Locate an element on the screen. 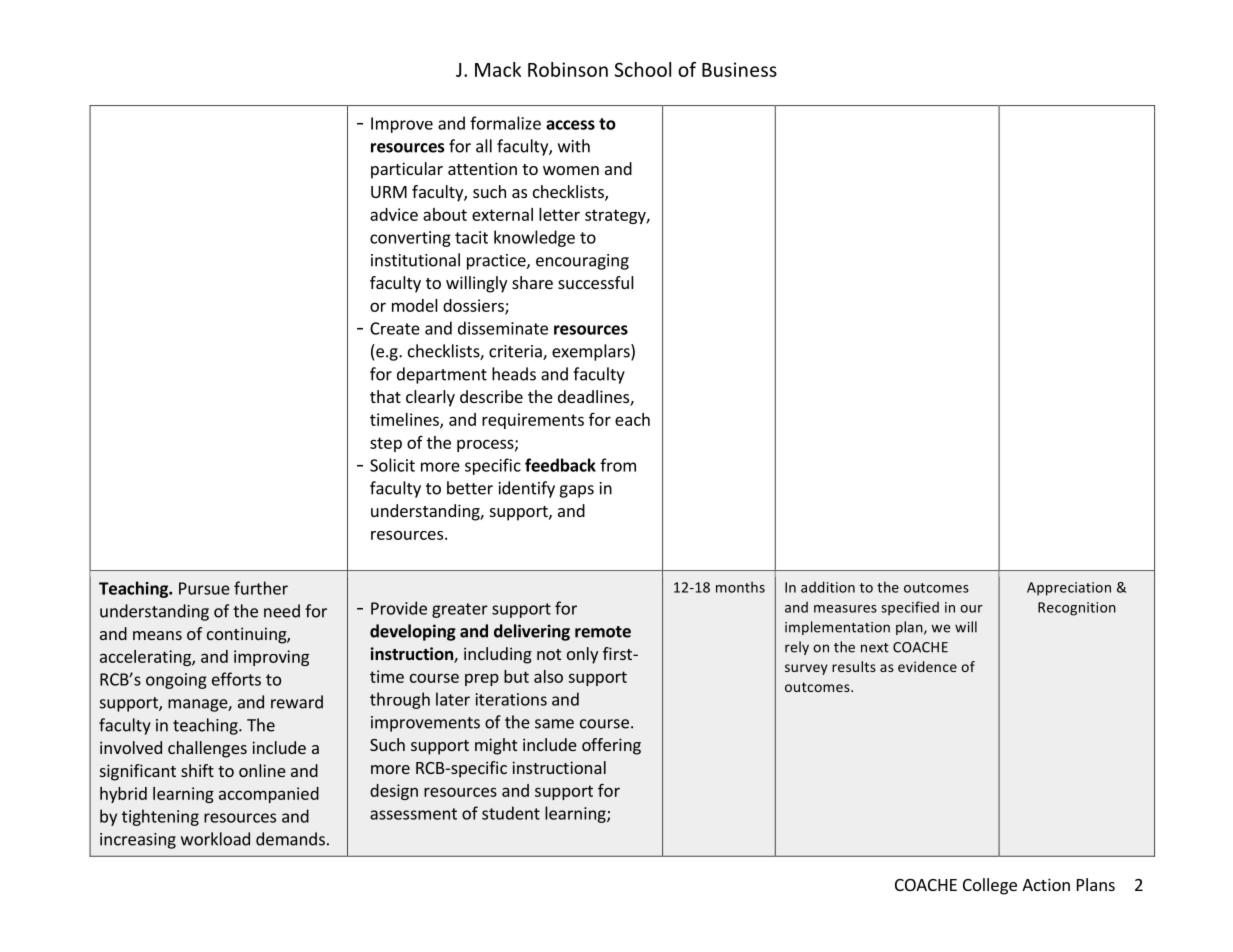  College is located at coordinates (990, 886).
